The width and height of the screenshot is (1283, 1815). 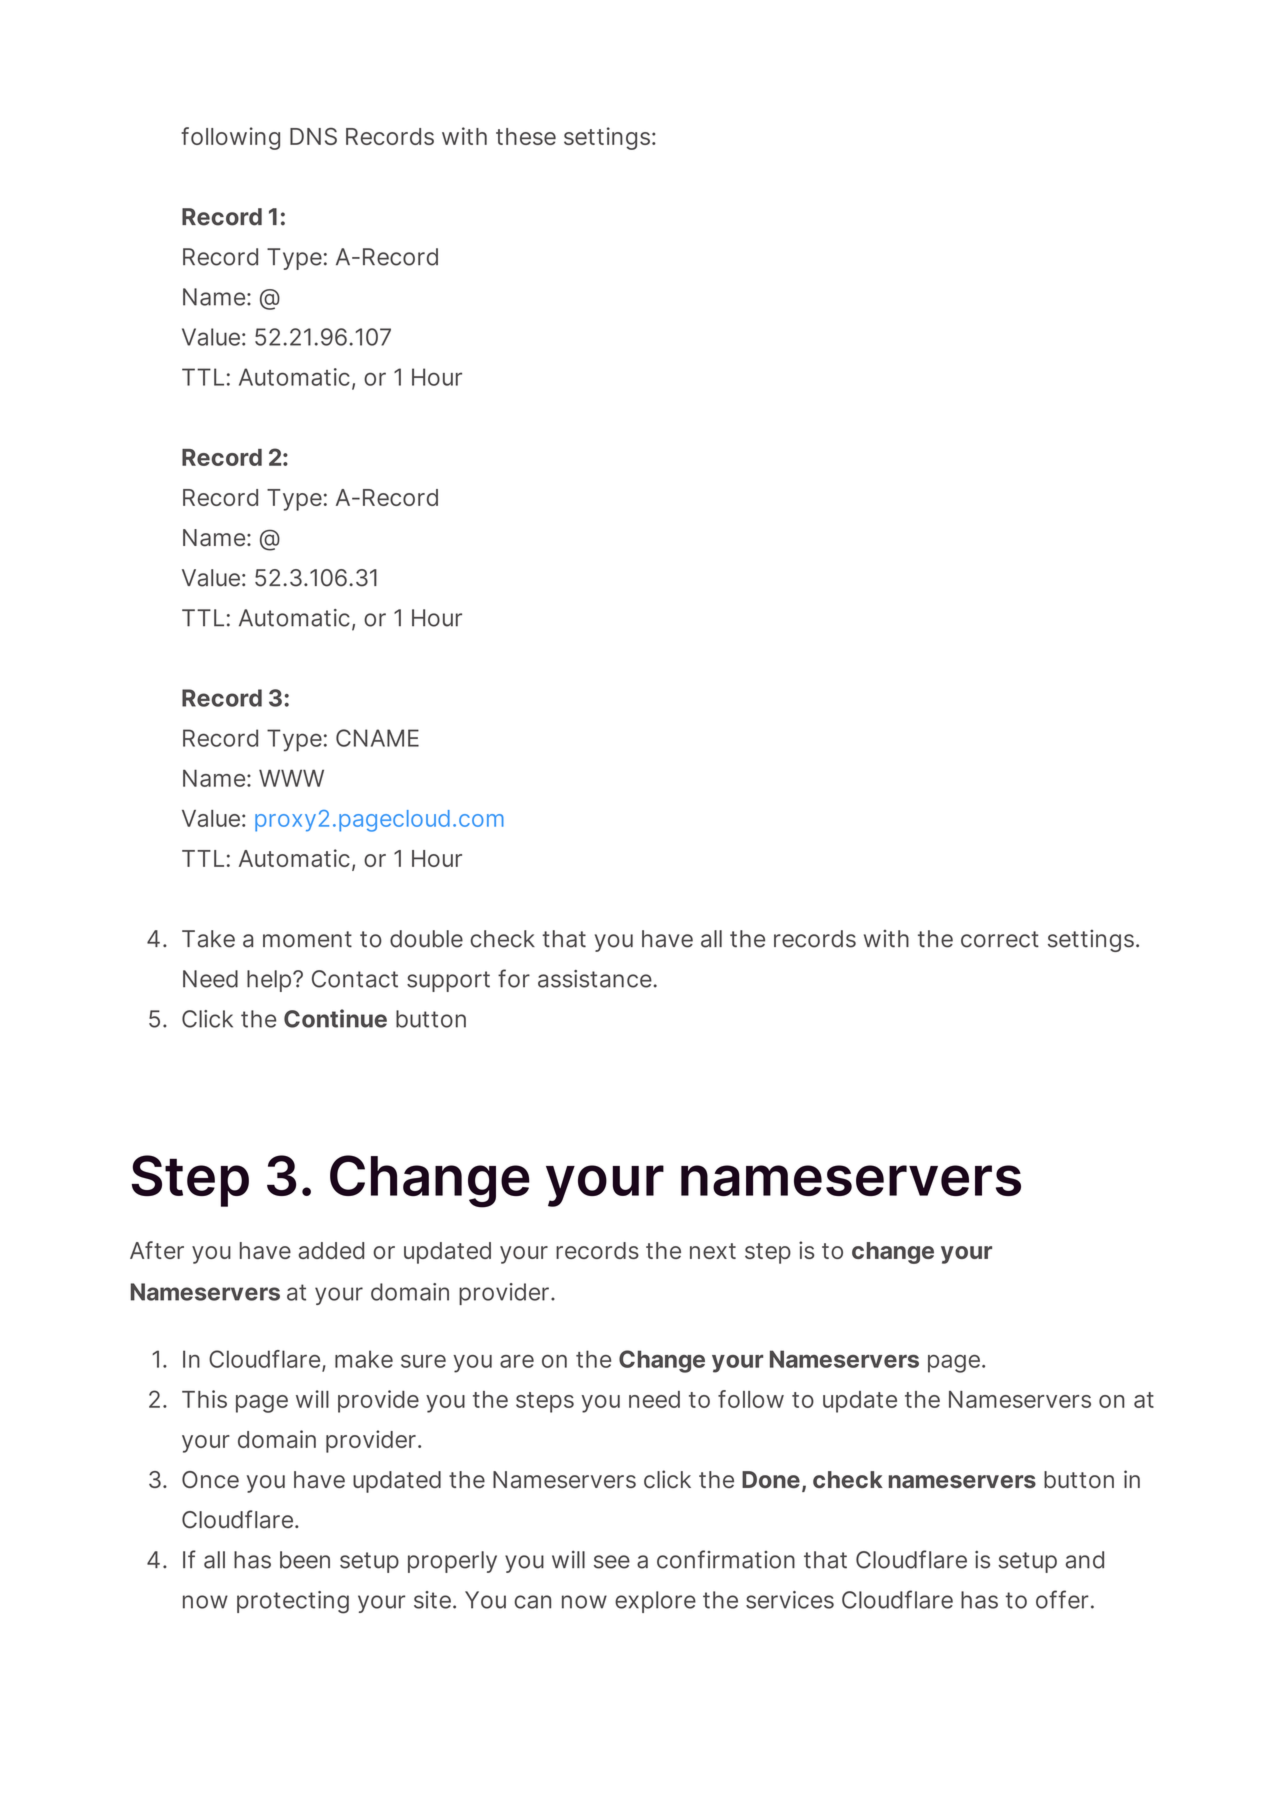 I want to click on correct, so click(x=1000, y=939).
